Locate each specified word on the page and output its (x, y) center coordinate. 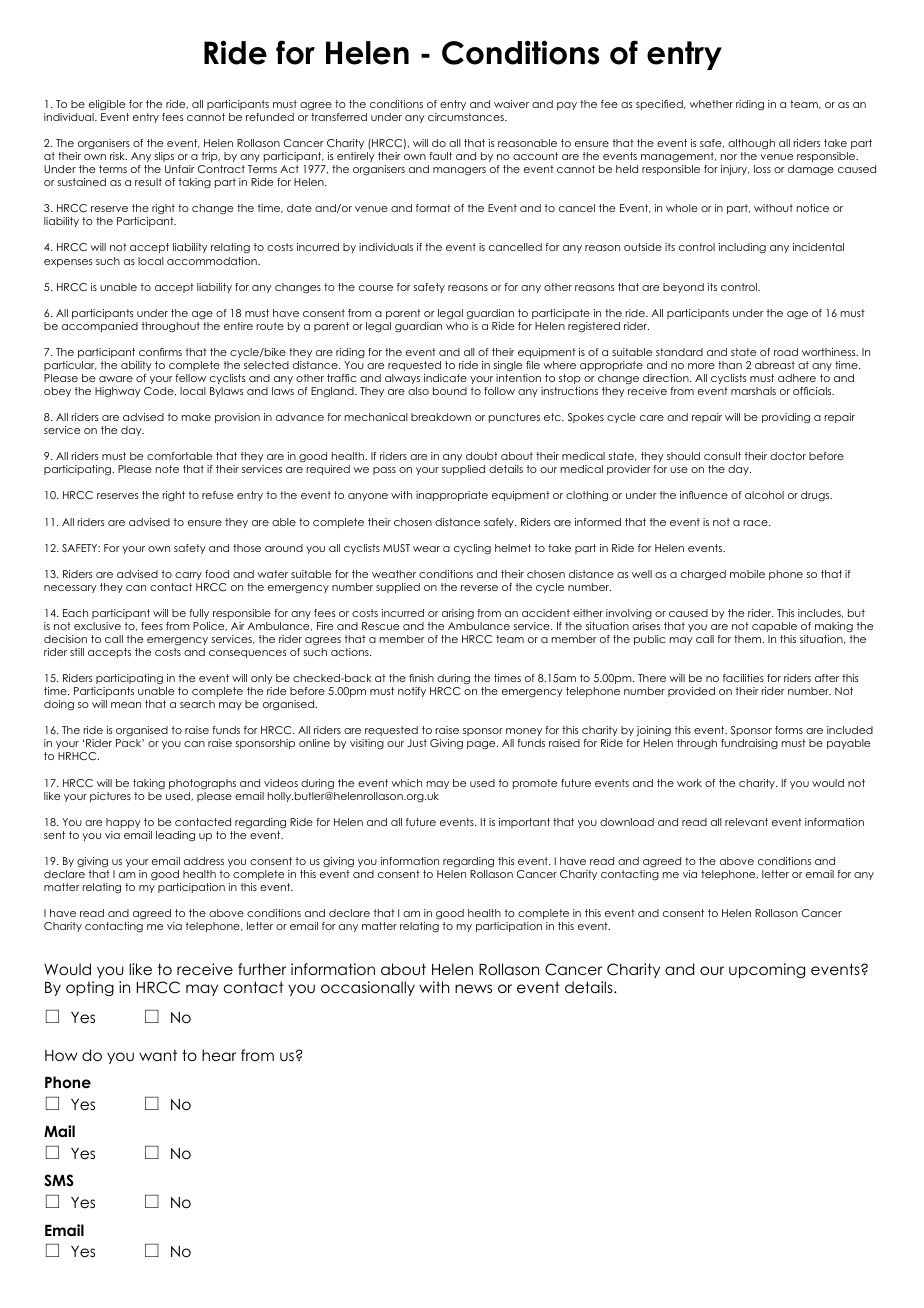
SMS (59, 1180)
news (473, 988)
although (751, 144)
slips (164, 157)
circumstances (467, 117)
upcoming (767, 971)
